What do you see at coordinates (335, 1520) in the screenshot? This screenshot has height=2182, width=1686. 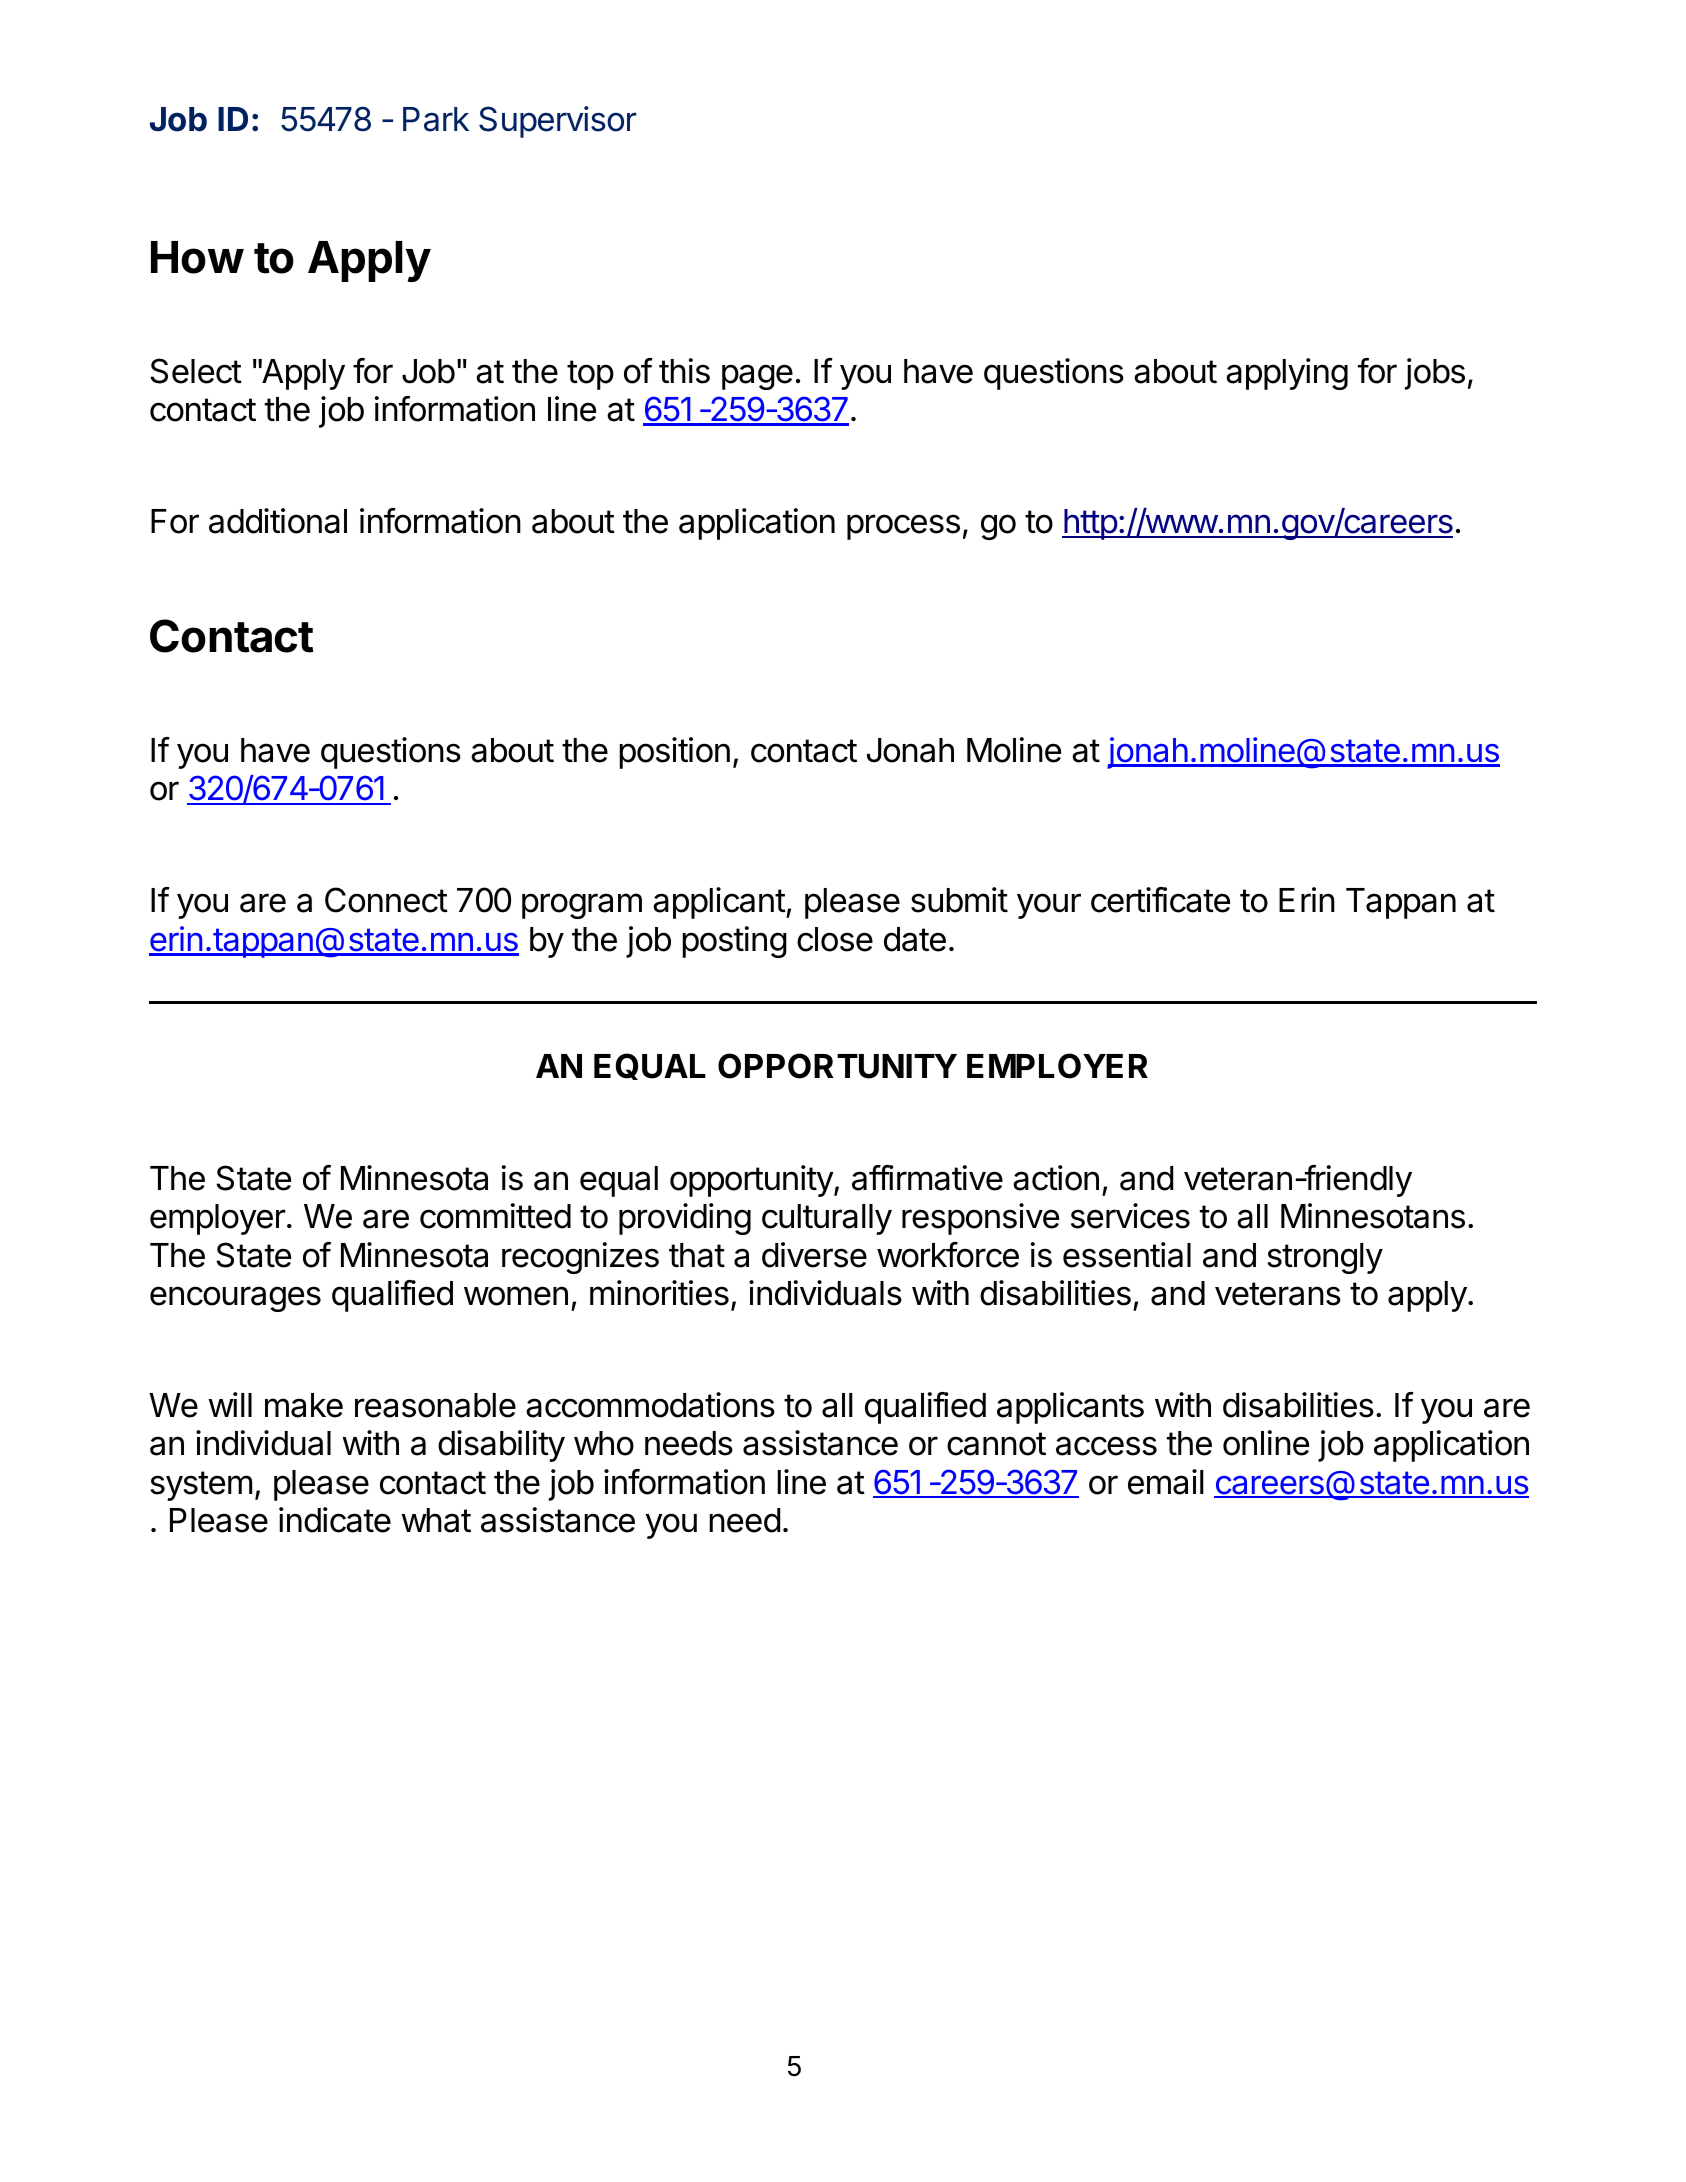 I see `indicate` at bounding box center [335, 1520].
